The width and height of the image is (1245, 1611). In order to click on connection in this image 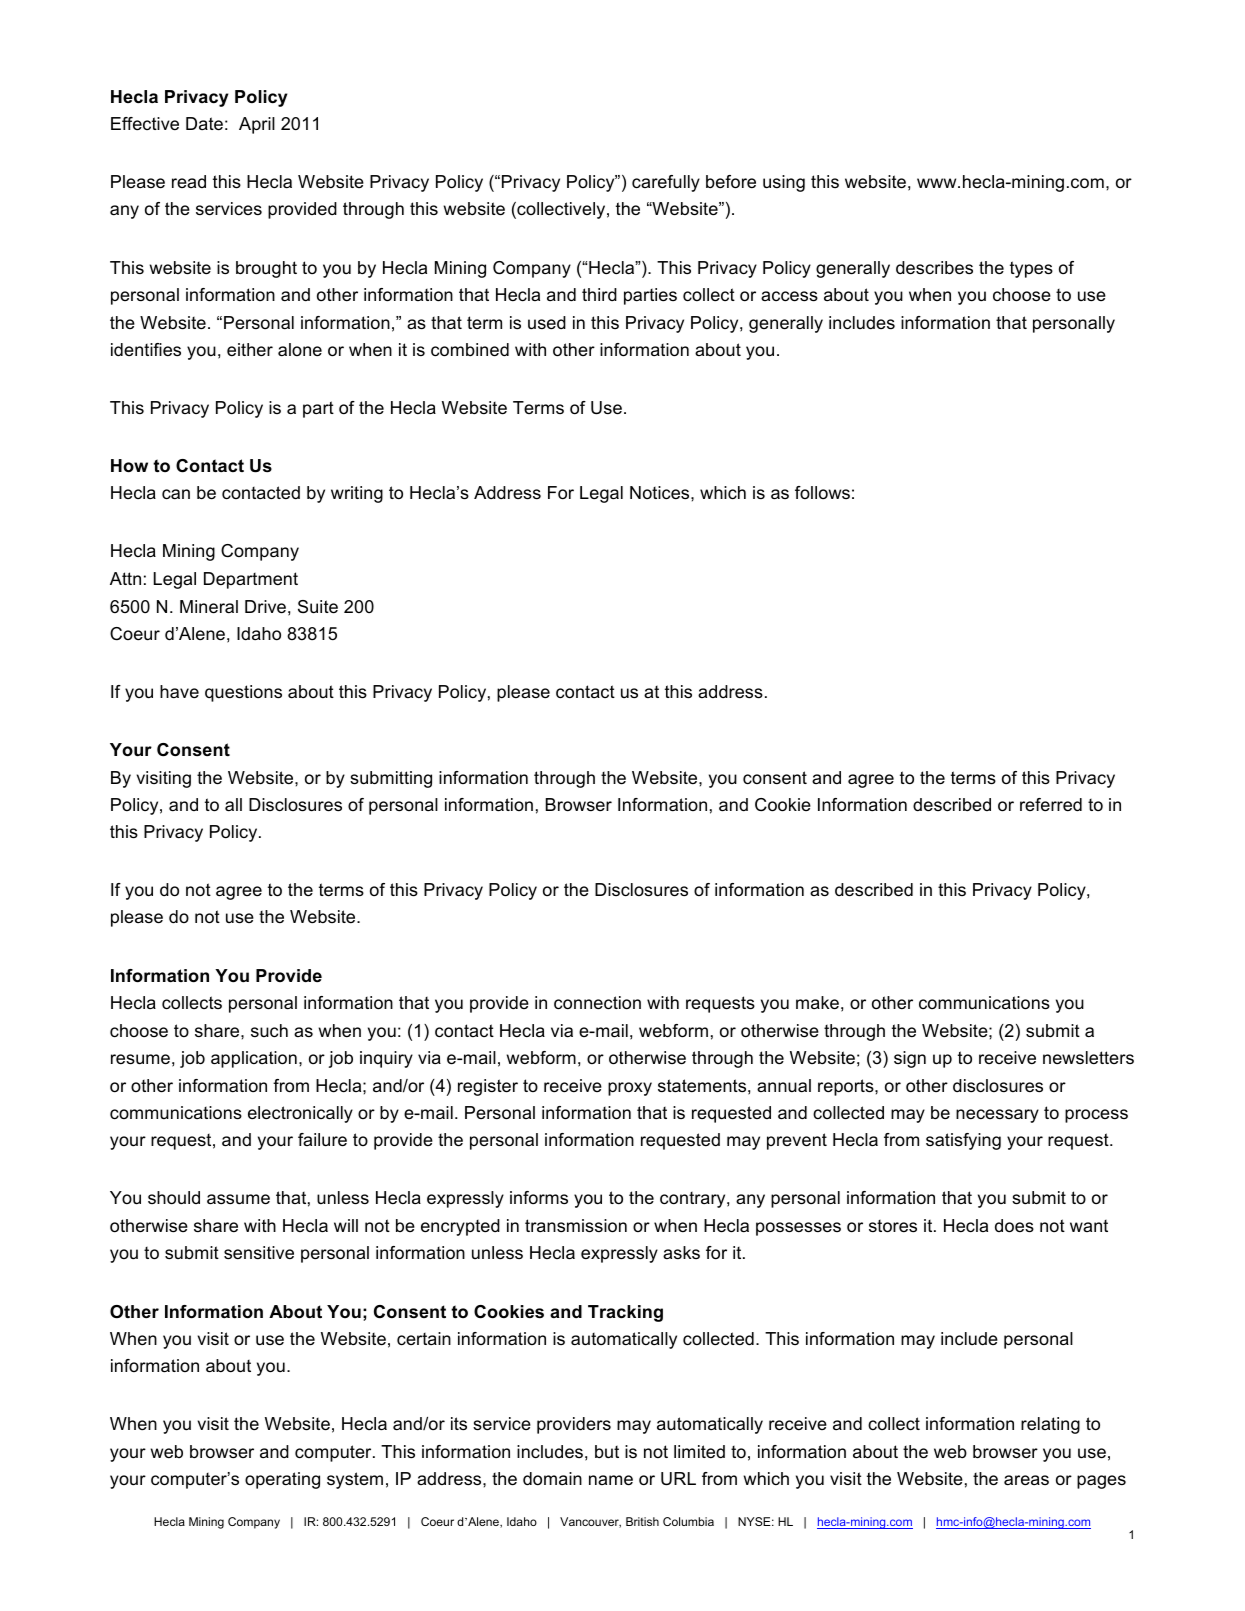, I will do `click(597, 1003)`.
